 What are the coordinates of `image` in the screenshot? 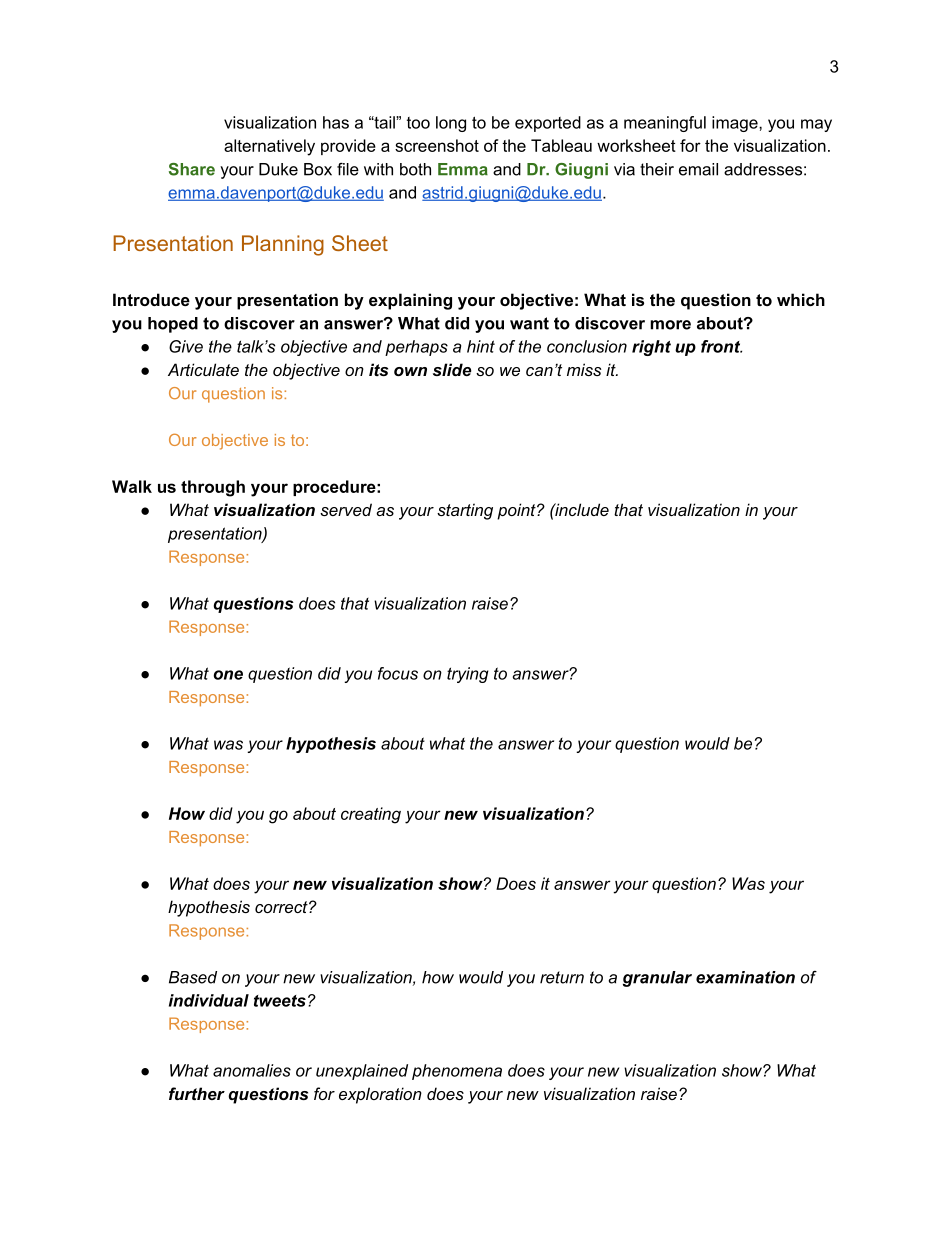 It's located at (736, 124).
